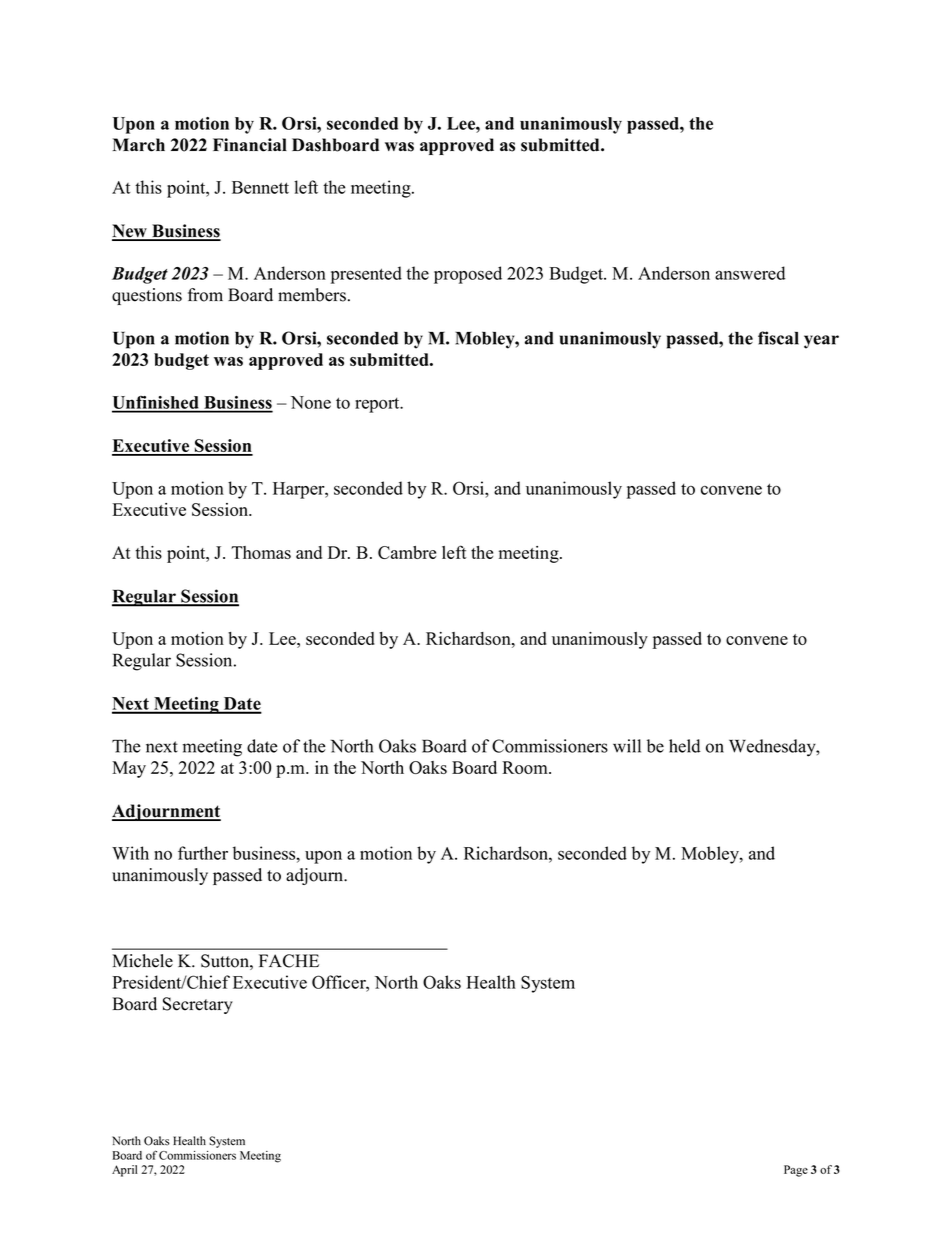 The width and height of the page is (952, 1233). What do you see at coordinates (526, 767) in the page?
I see `Room` at bounding box center [526, 767].
